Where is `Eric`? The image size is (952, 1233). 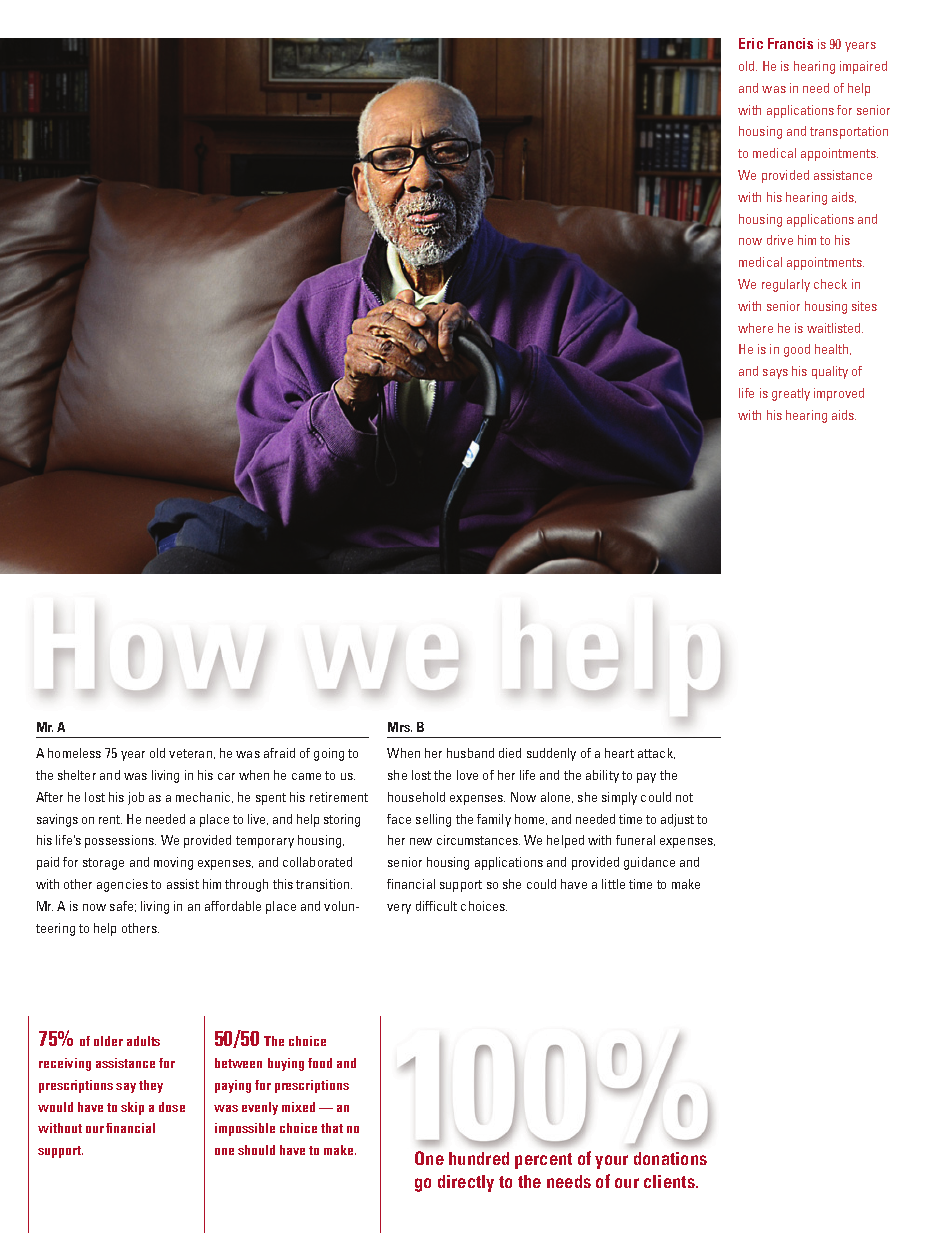
Eric is located at coordinates (751, 43).
